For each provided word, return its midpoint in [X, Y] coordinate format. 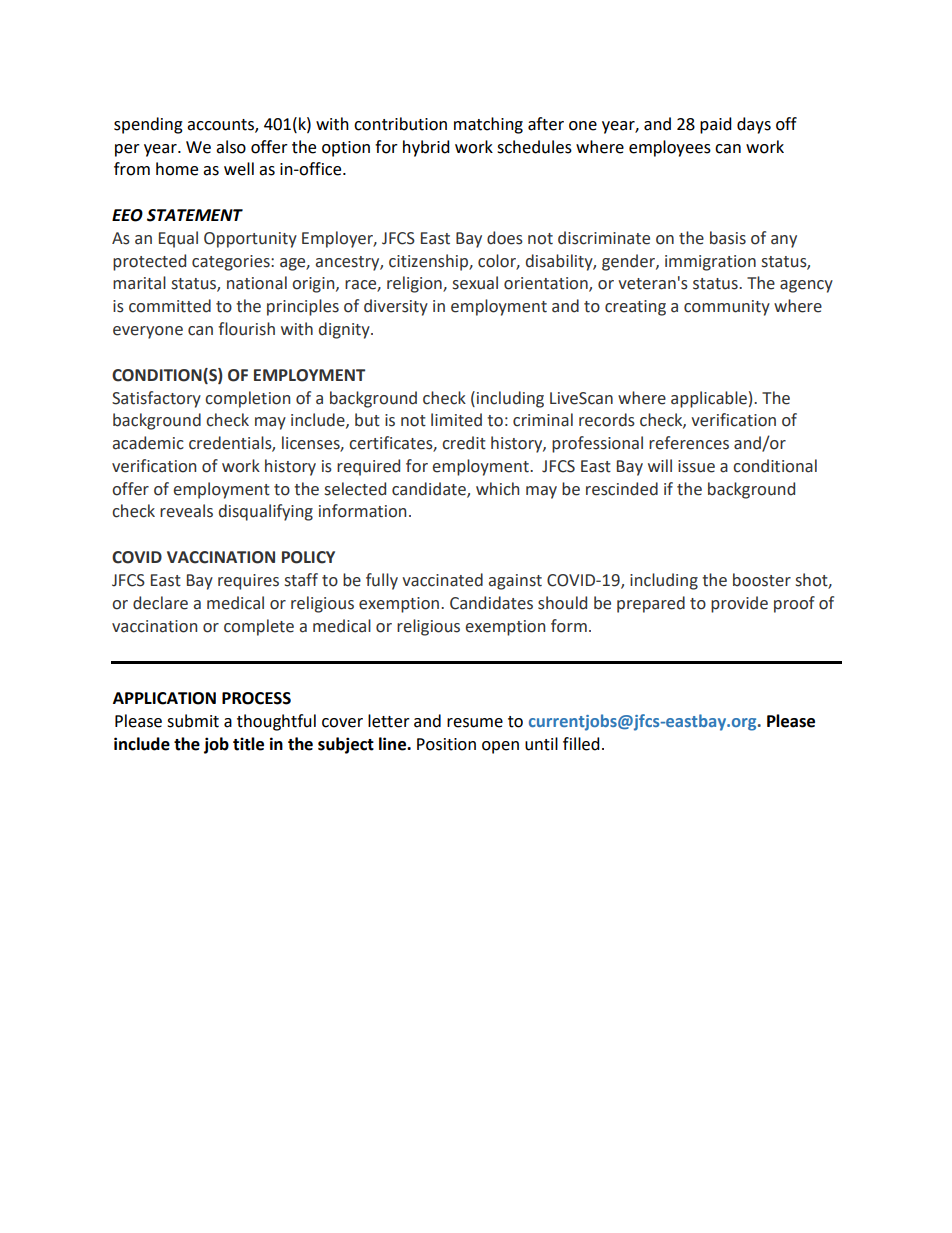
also [231, 147]
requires [248, 582]
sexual [475, 283]
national [257, 283]
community [727, 308]
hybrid [426, 148]
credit [464, 443]
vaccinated [442, 580]
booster [762, 580]
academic [148, 443]
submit [193, 721]
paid [716, 125]
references [689, 443]
